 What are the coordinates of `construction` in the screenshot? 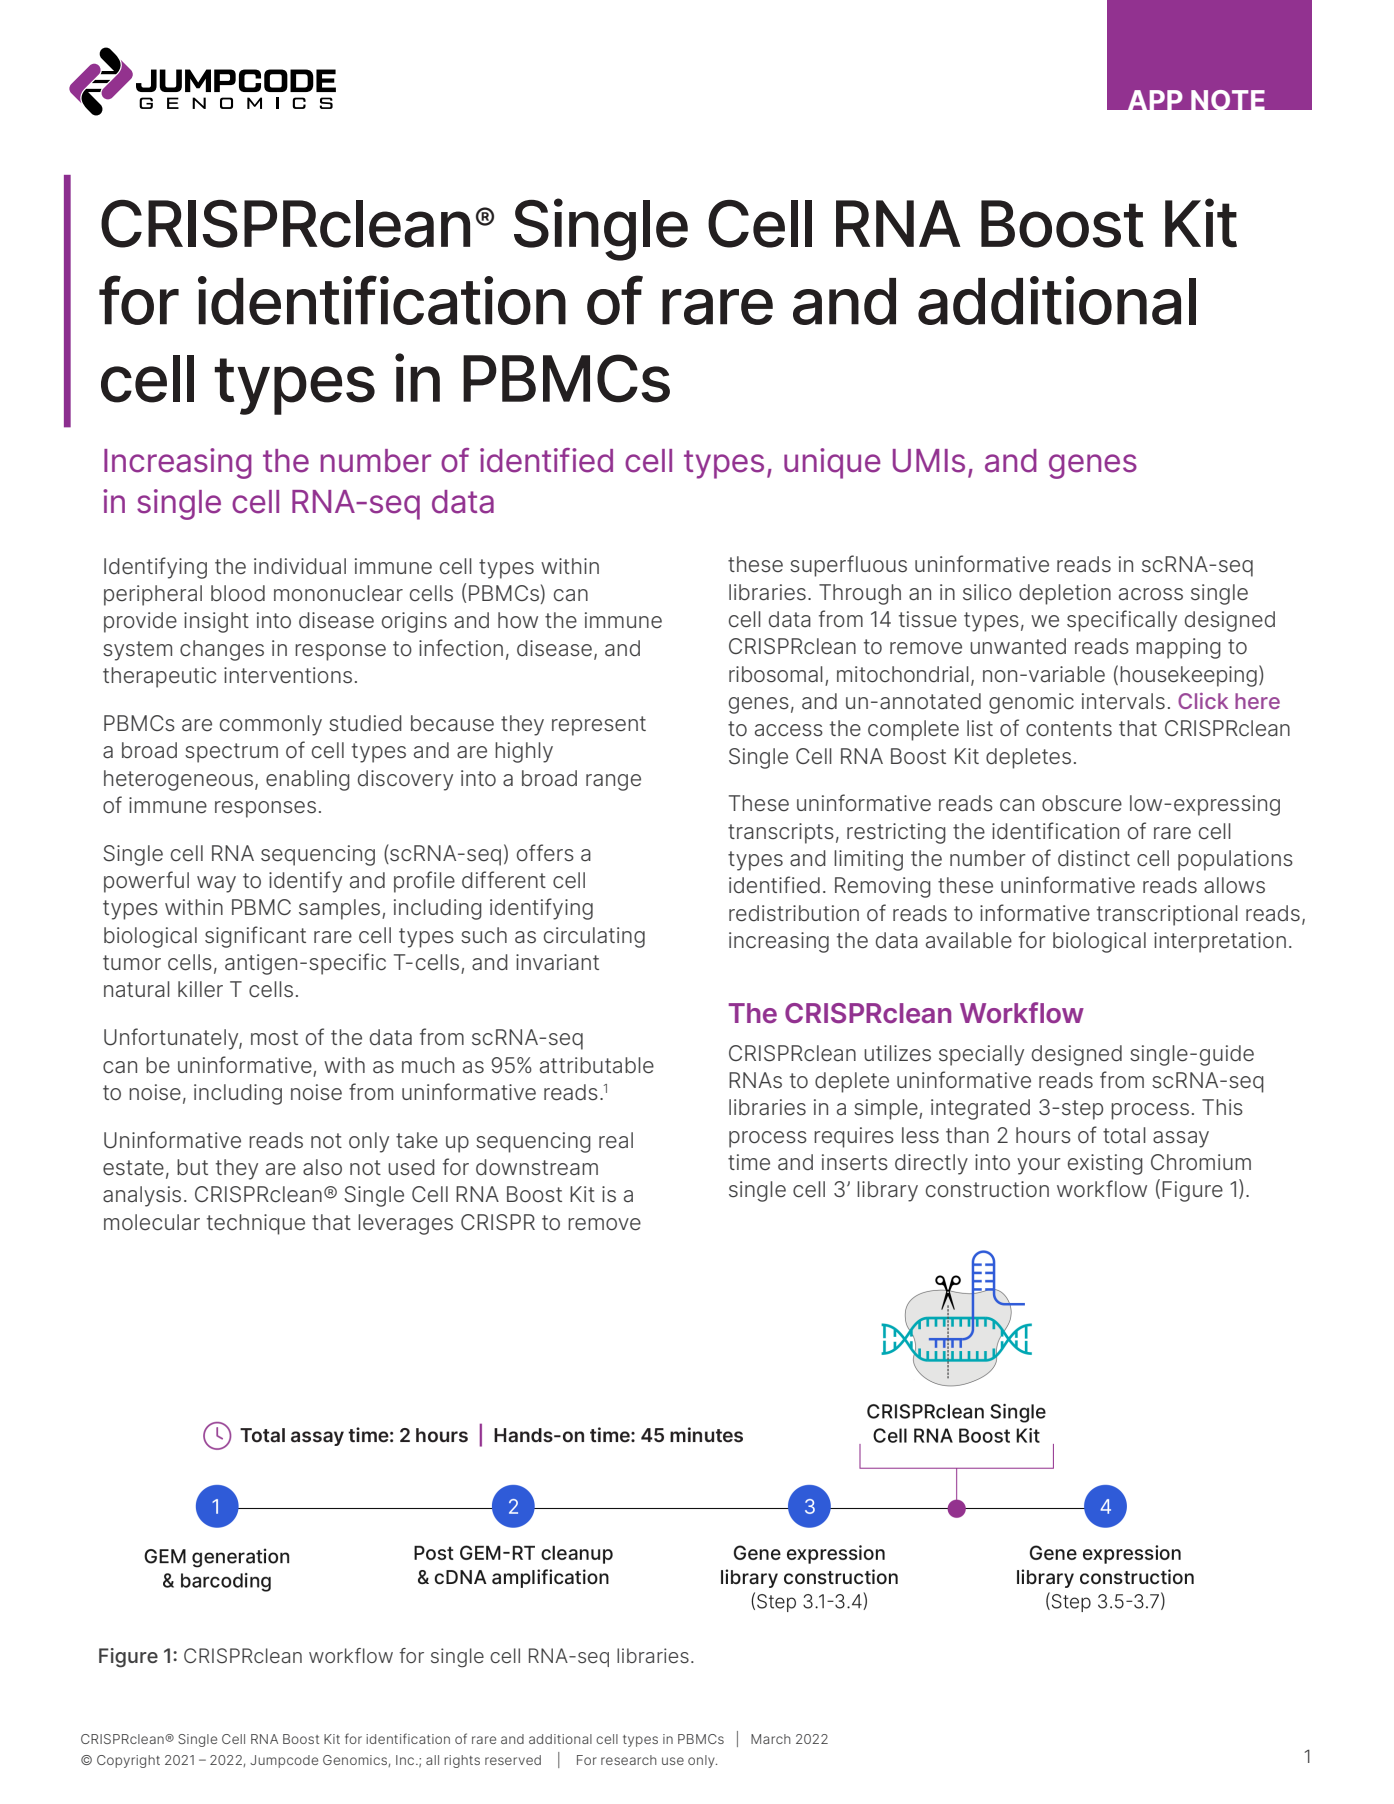 It's located at (987, 1189).
